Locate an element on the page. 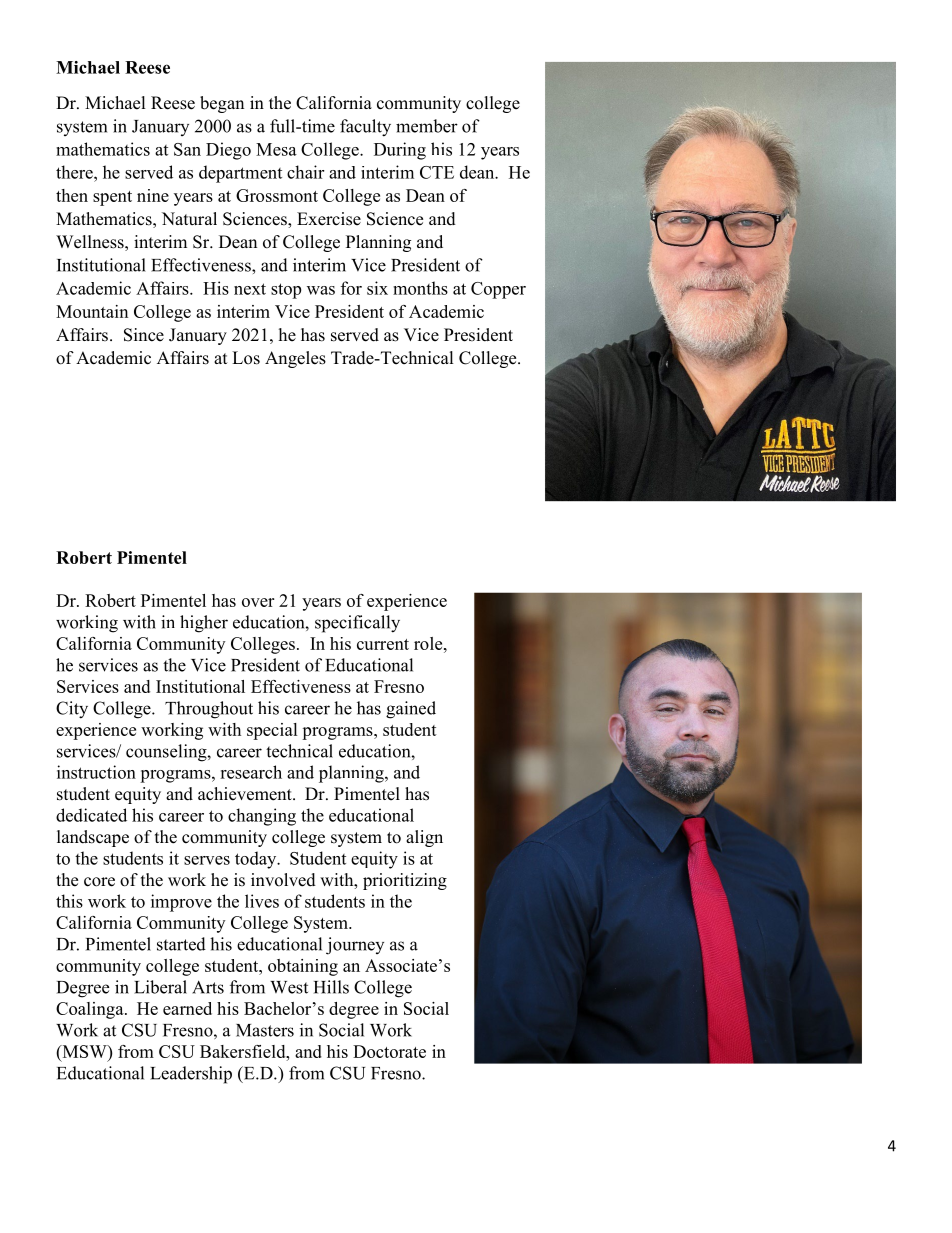 The image size is (952, 1233). there is located at coordinates (75, 172).
